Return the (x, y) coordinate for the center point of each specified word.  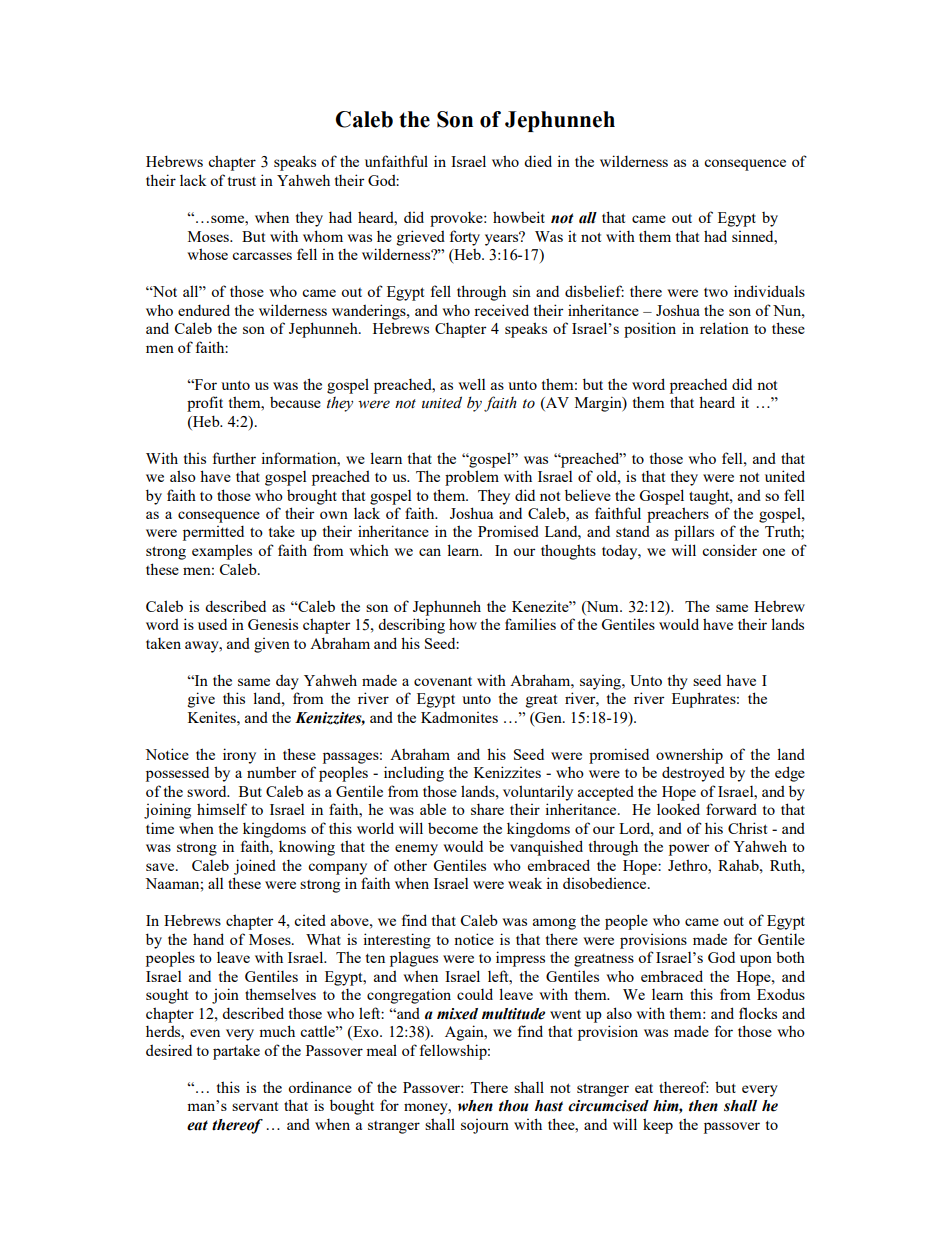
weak (525, 883)
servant (255, 1106)
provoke (457, 219)
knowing (307, 848)
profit (205, 404)
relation (724, 328)
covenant (443, 681)
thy (678, 682)
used (212, 624)
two (716, 292)
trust (242, 181)
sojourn (485, 1126)
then (703, 1106)
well (471, 384)
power (689, 850)
